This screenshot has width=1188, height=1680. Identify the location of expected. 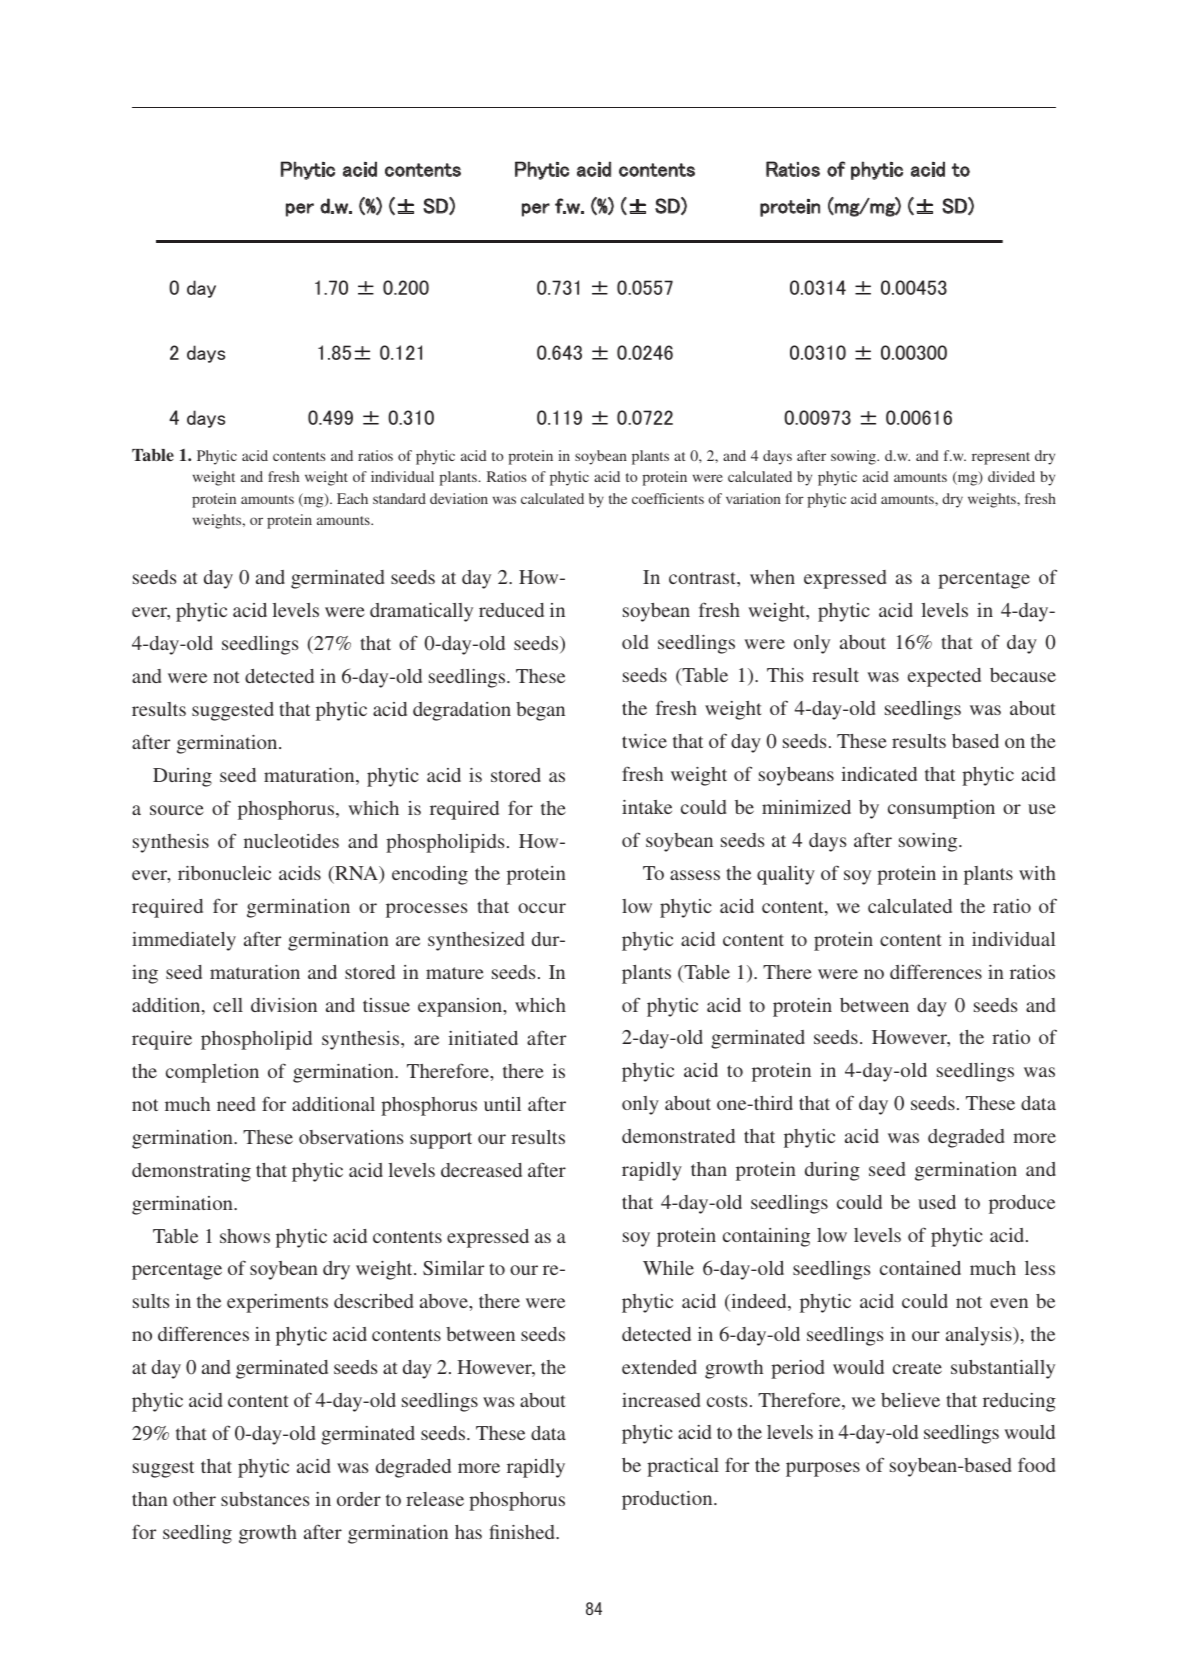
(944, 677).
